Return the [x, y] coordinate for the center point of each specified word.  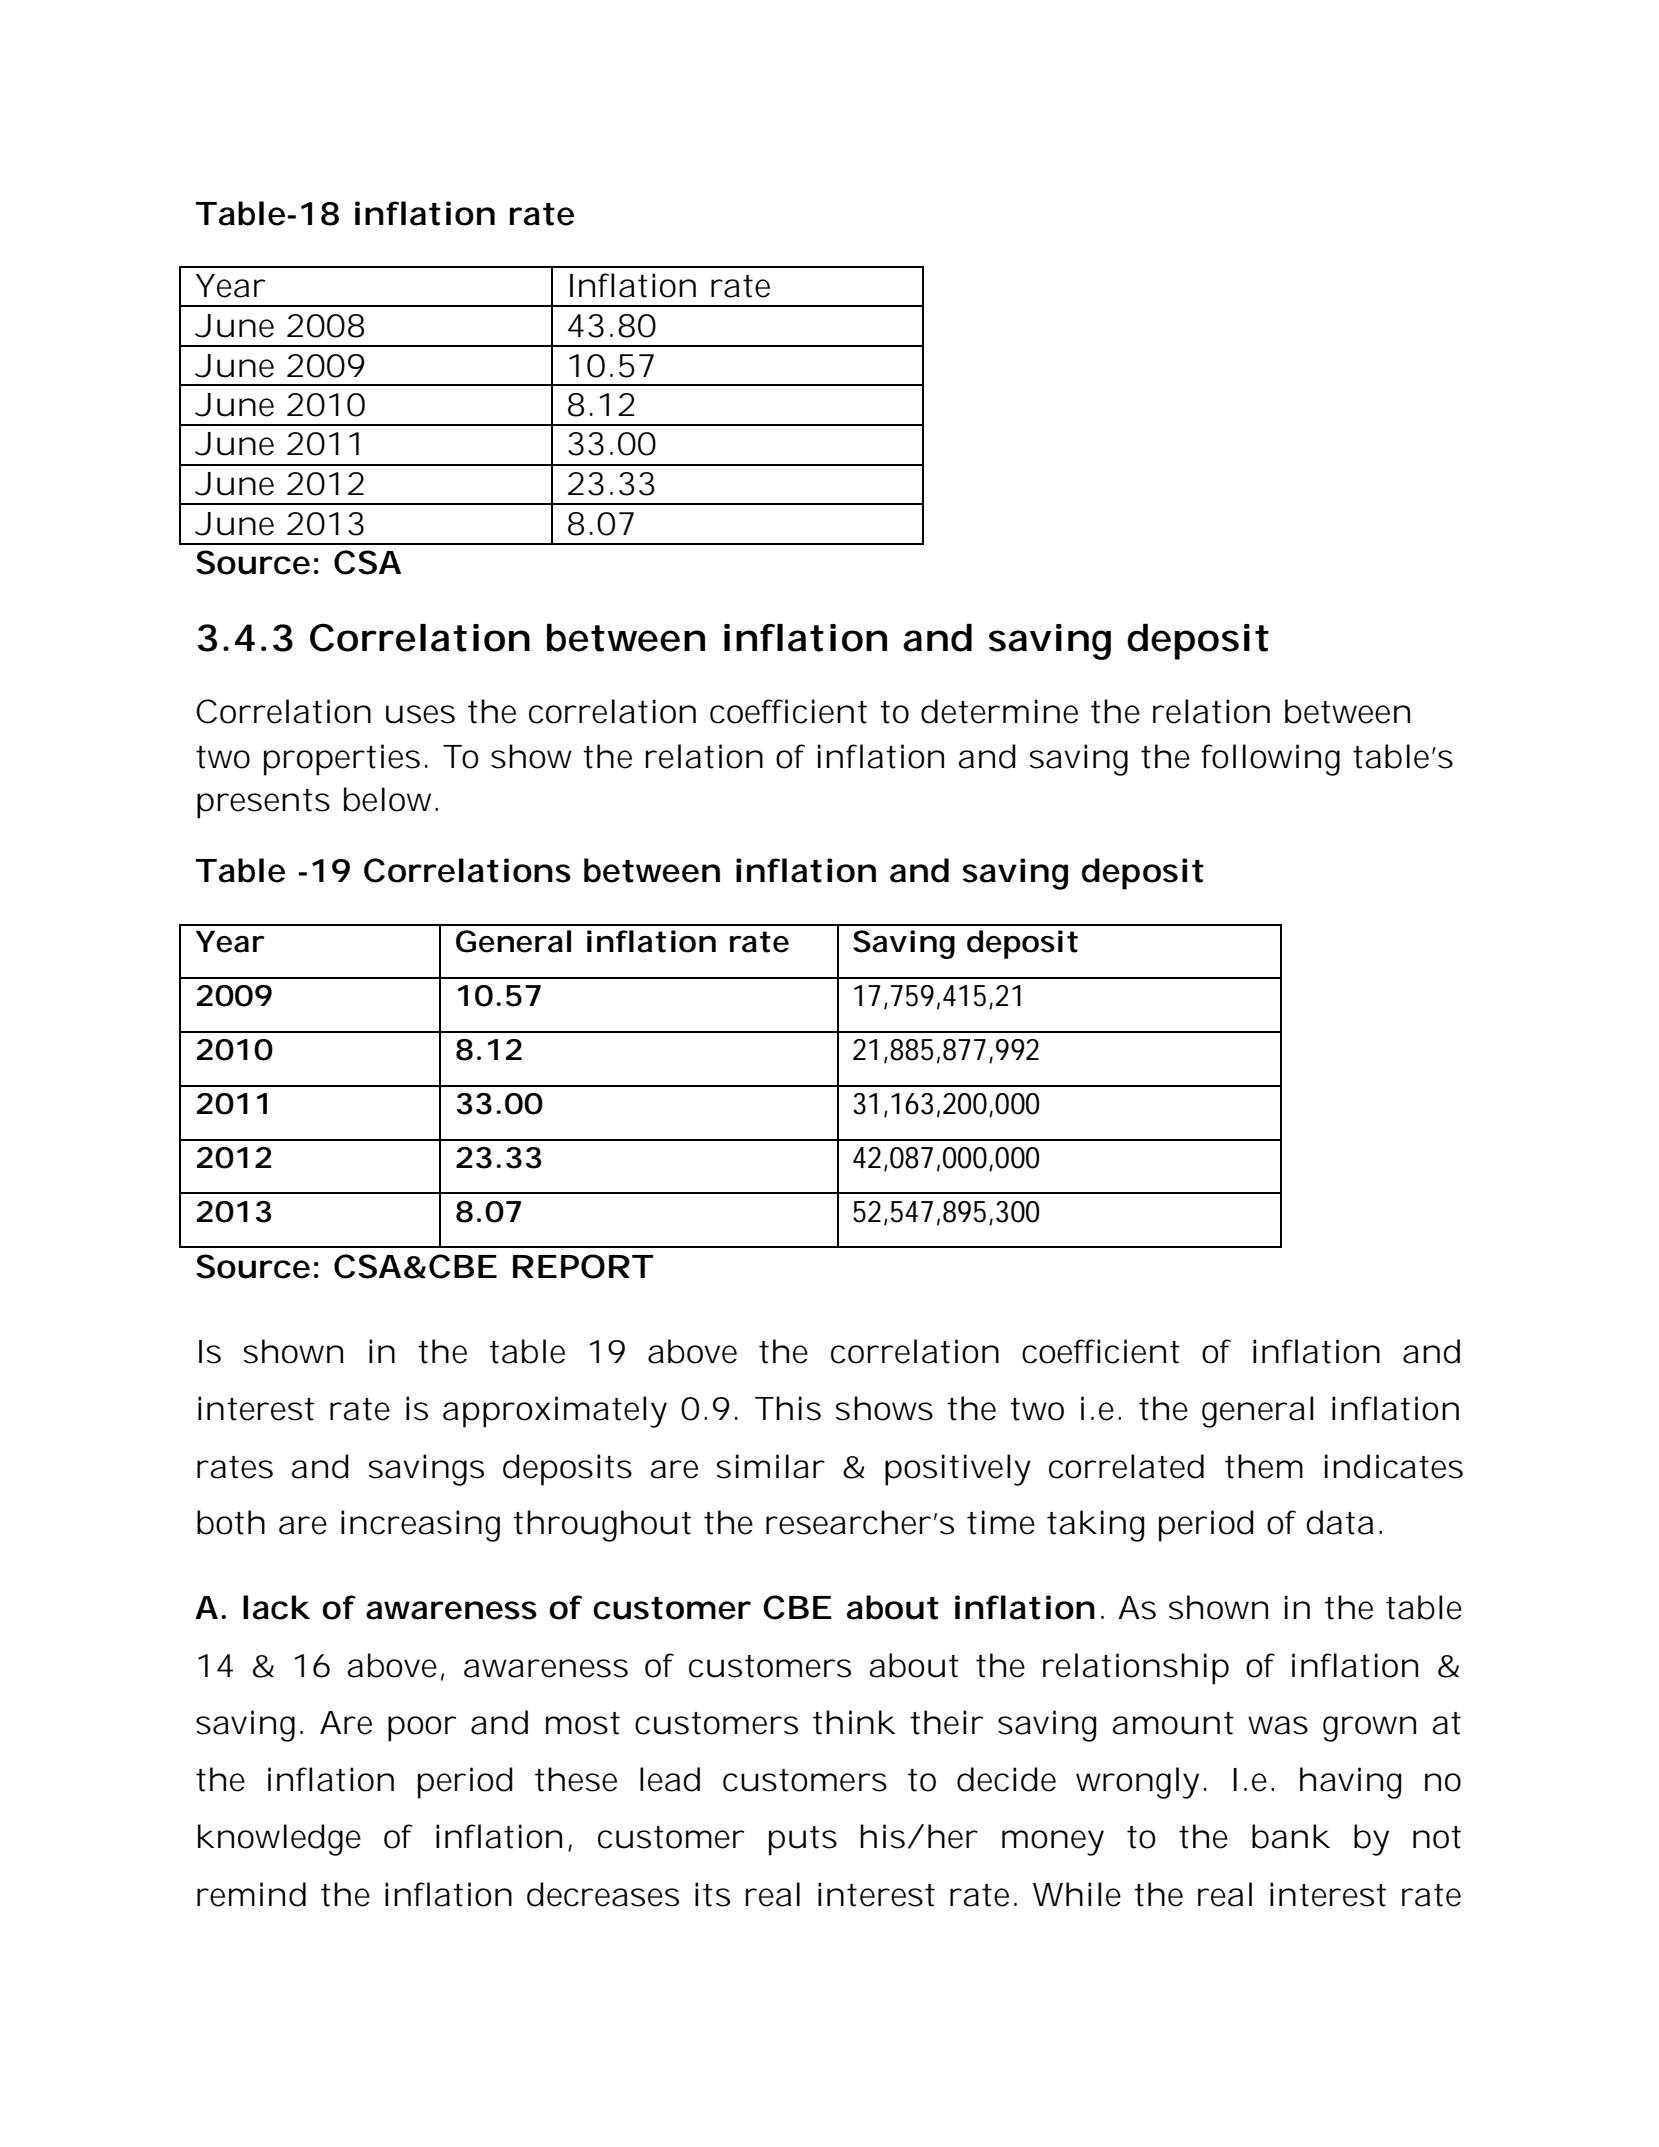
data [1339, 1522]
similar [771, 1466]
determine [999, 711]
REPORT [582, 1266]
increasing [420, 1526]
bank [1291, 1836]
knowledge [279, 1840]
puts [803, 1841]
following [1270, 760]
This [788, 1408]
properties [342, 760]
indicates [1394, 1466]
